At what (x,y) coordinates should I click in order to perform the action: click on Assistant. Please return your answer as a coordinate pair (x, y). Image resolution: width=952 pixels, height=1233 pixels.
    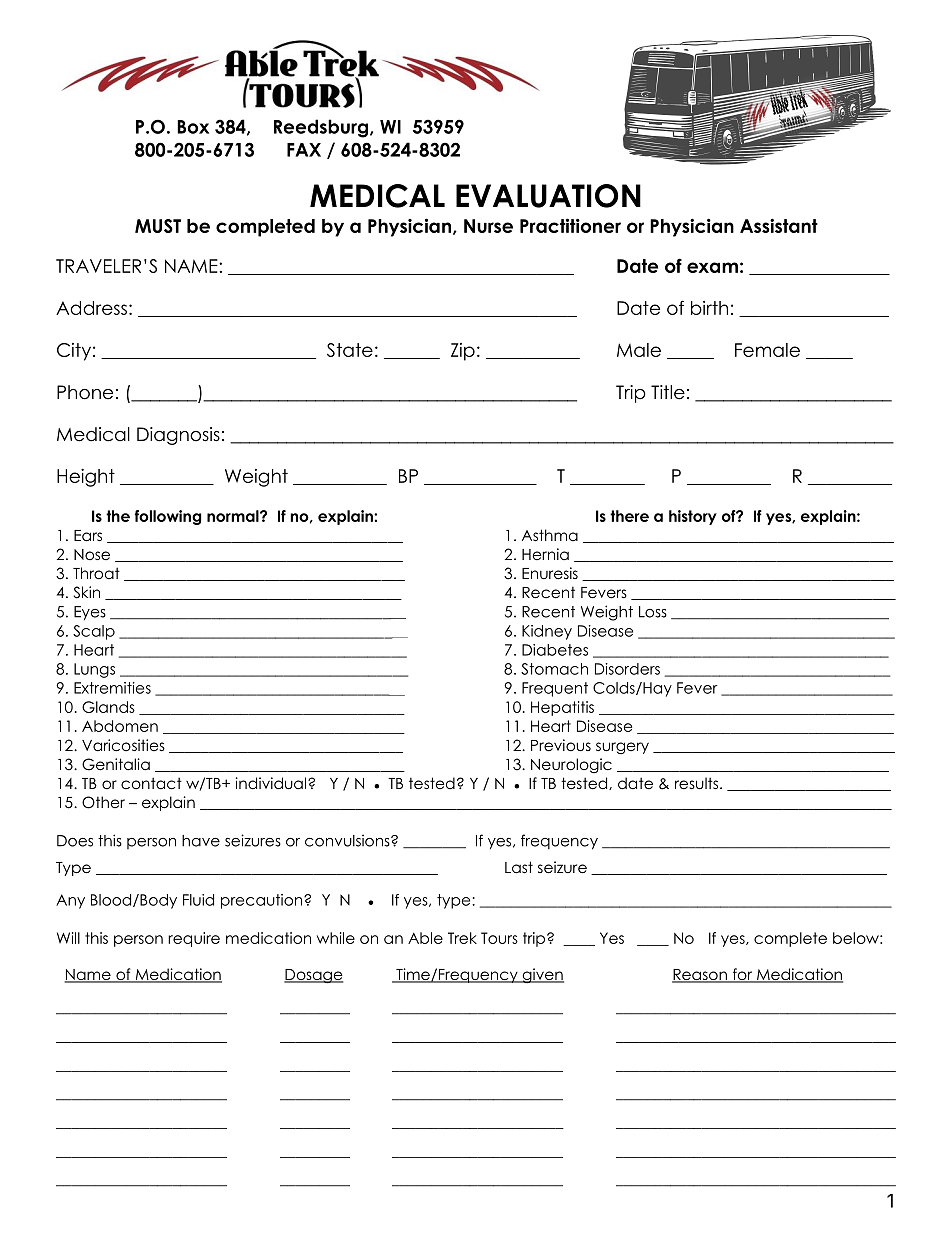
    Looking at the image, I should click on (779, 225).
